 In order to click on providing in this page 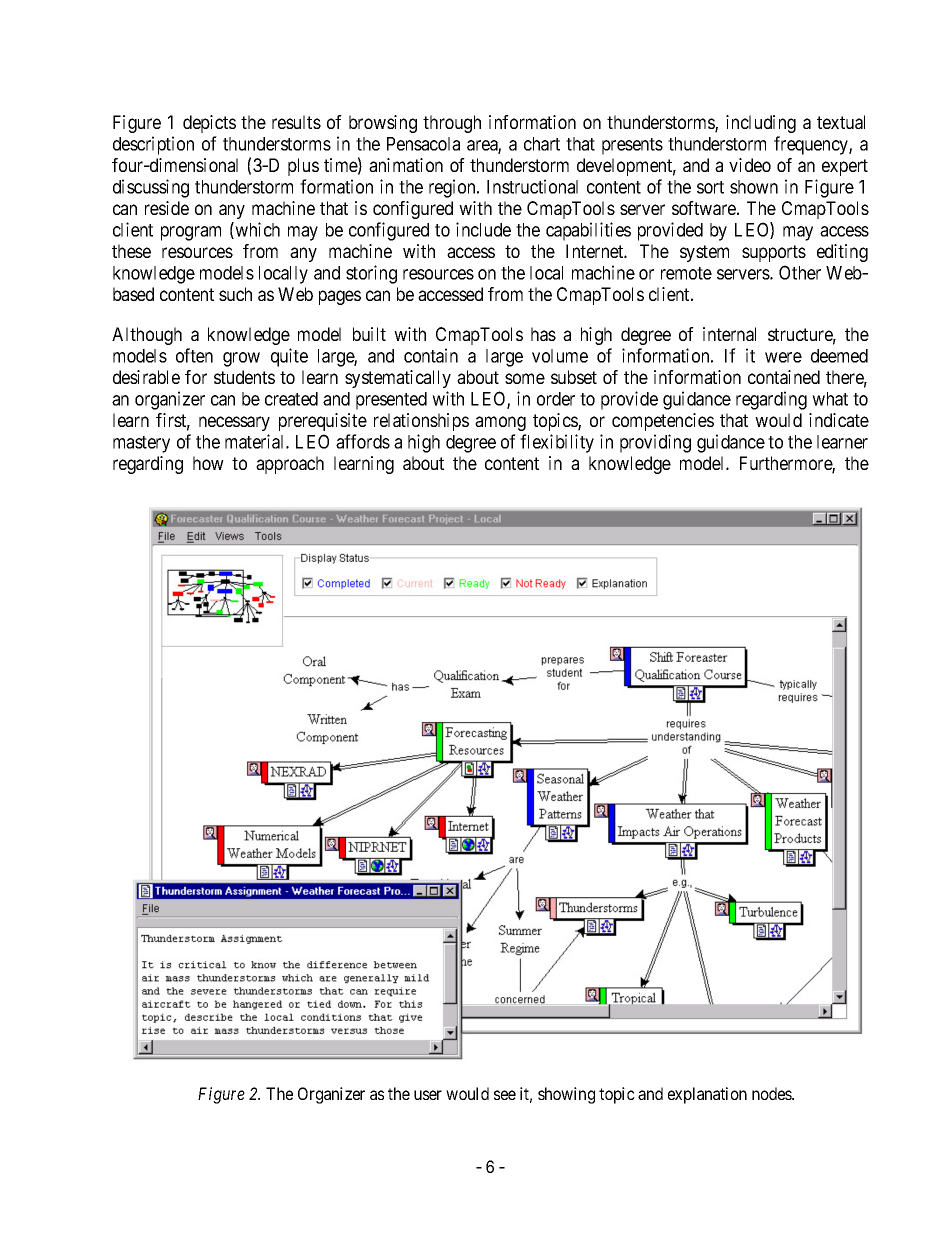, I will do `click(655, 443)`.
